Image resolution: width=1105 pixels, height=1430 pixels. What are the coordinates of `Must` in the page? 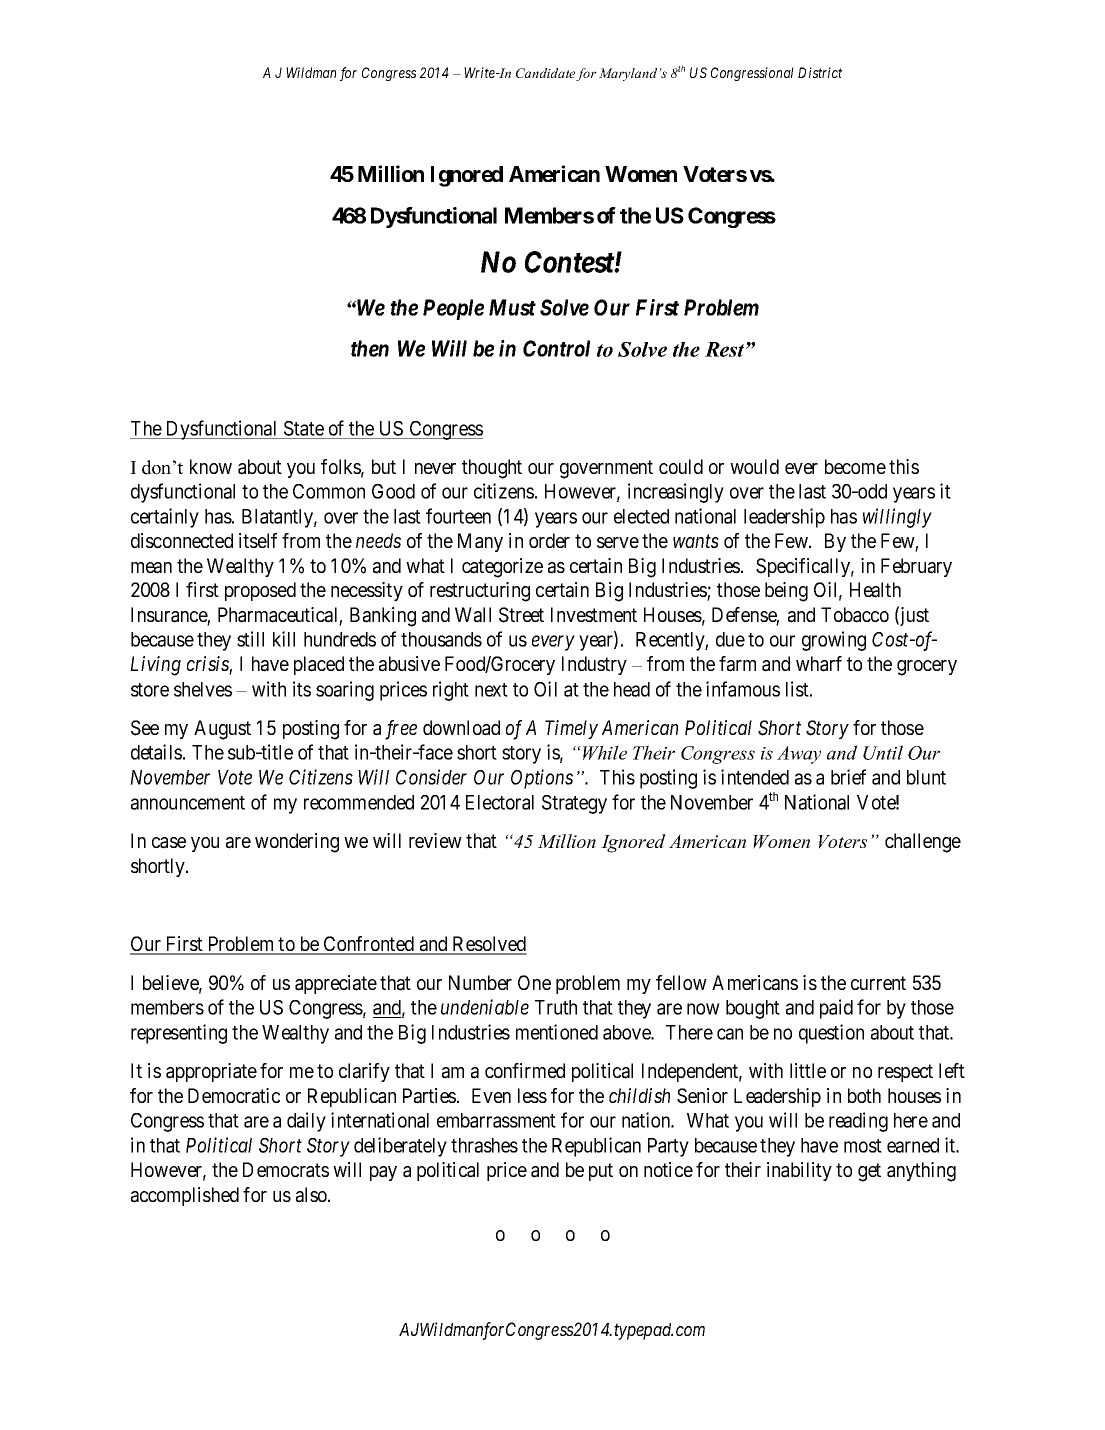 It's located at (512, 307).
